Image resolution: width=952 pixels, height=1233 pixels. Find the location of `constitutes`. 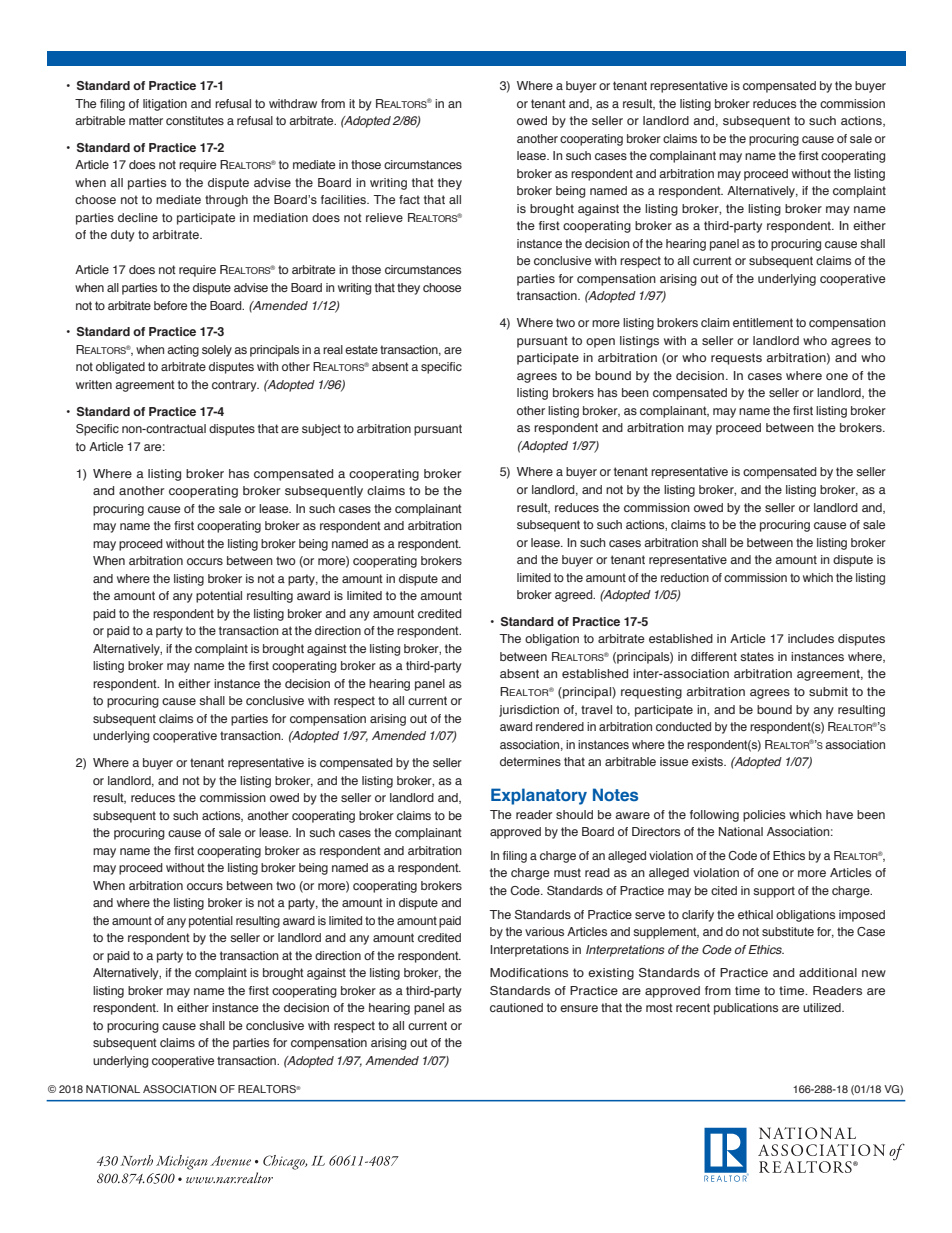

constitutes is located at coordinates (195, 120).
